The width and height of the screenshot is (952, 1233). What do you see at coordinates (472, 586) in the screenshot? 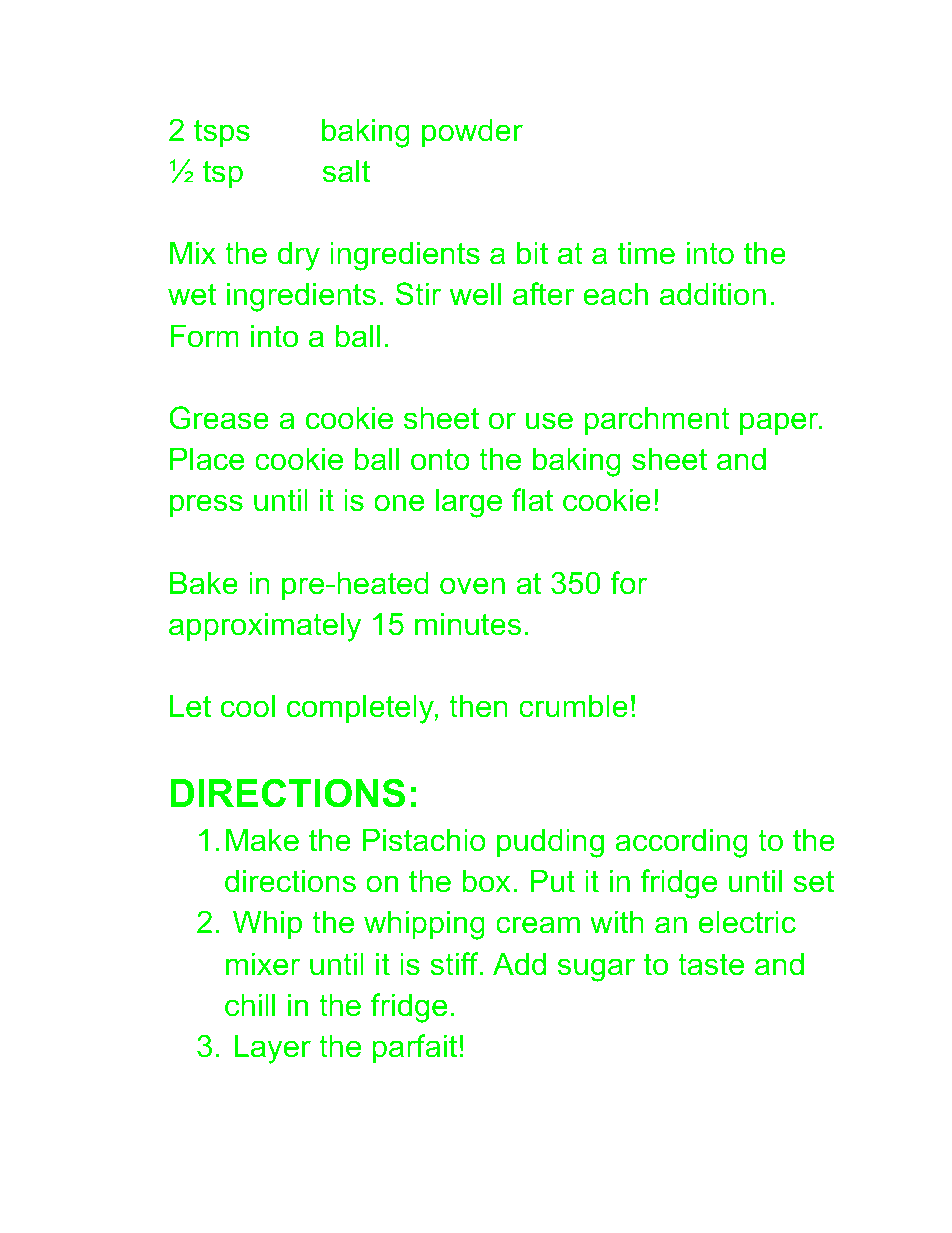
I see `oven` at bounding box center [472, 586].
